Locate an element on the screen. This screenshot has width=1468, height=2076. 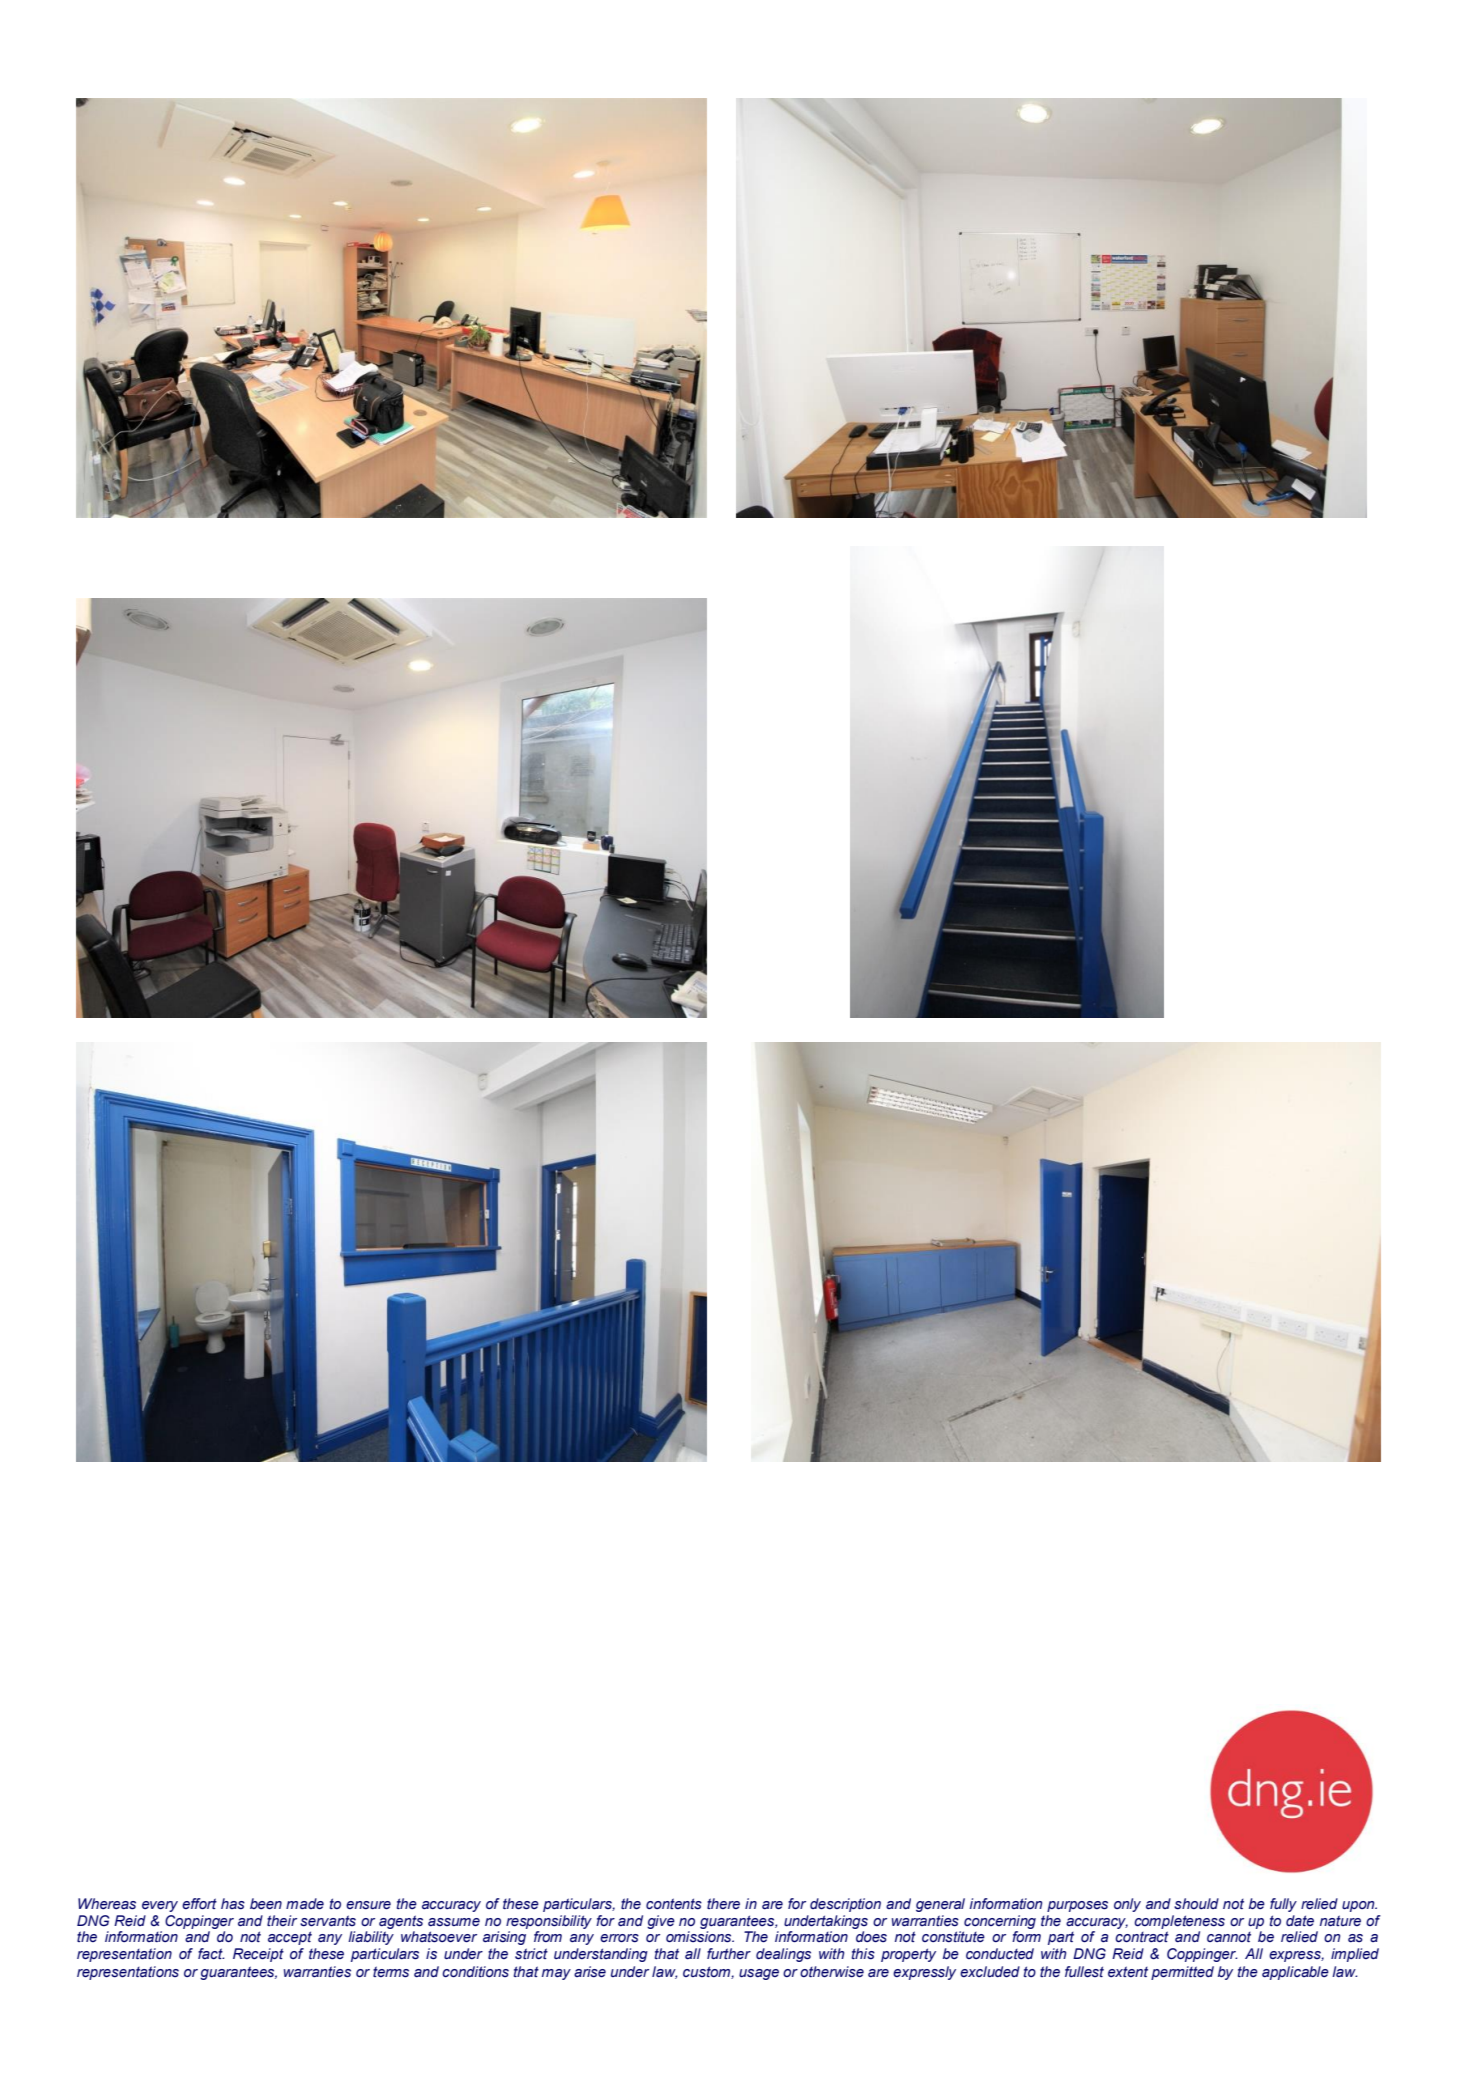
agents is located at coordinates (401, 1922).
